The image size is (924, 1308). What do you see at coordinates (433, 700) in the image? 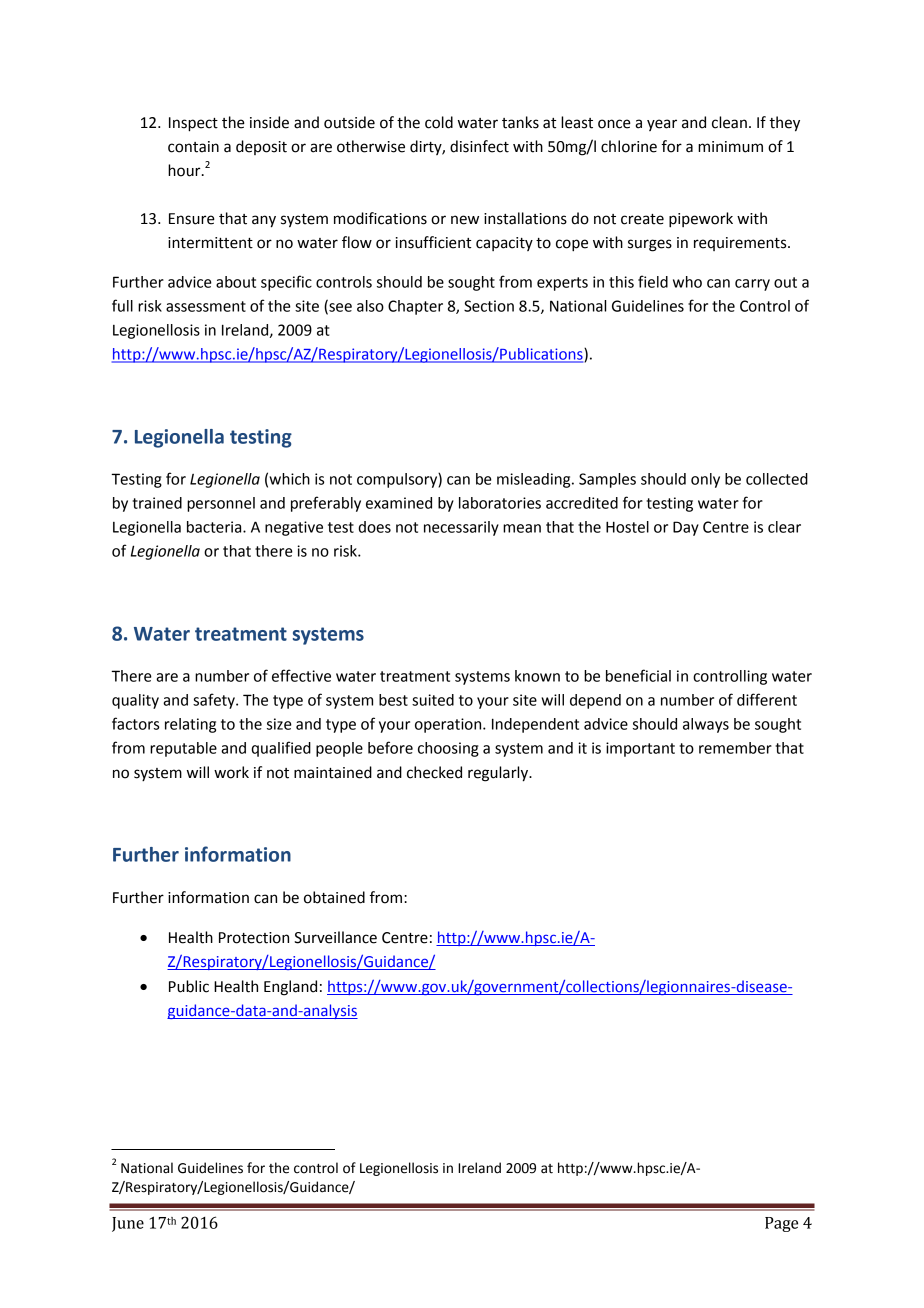
I see `suited` at bounding box center [433, 700].
